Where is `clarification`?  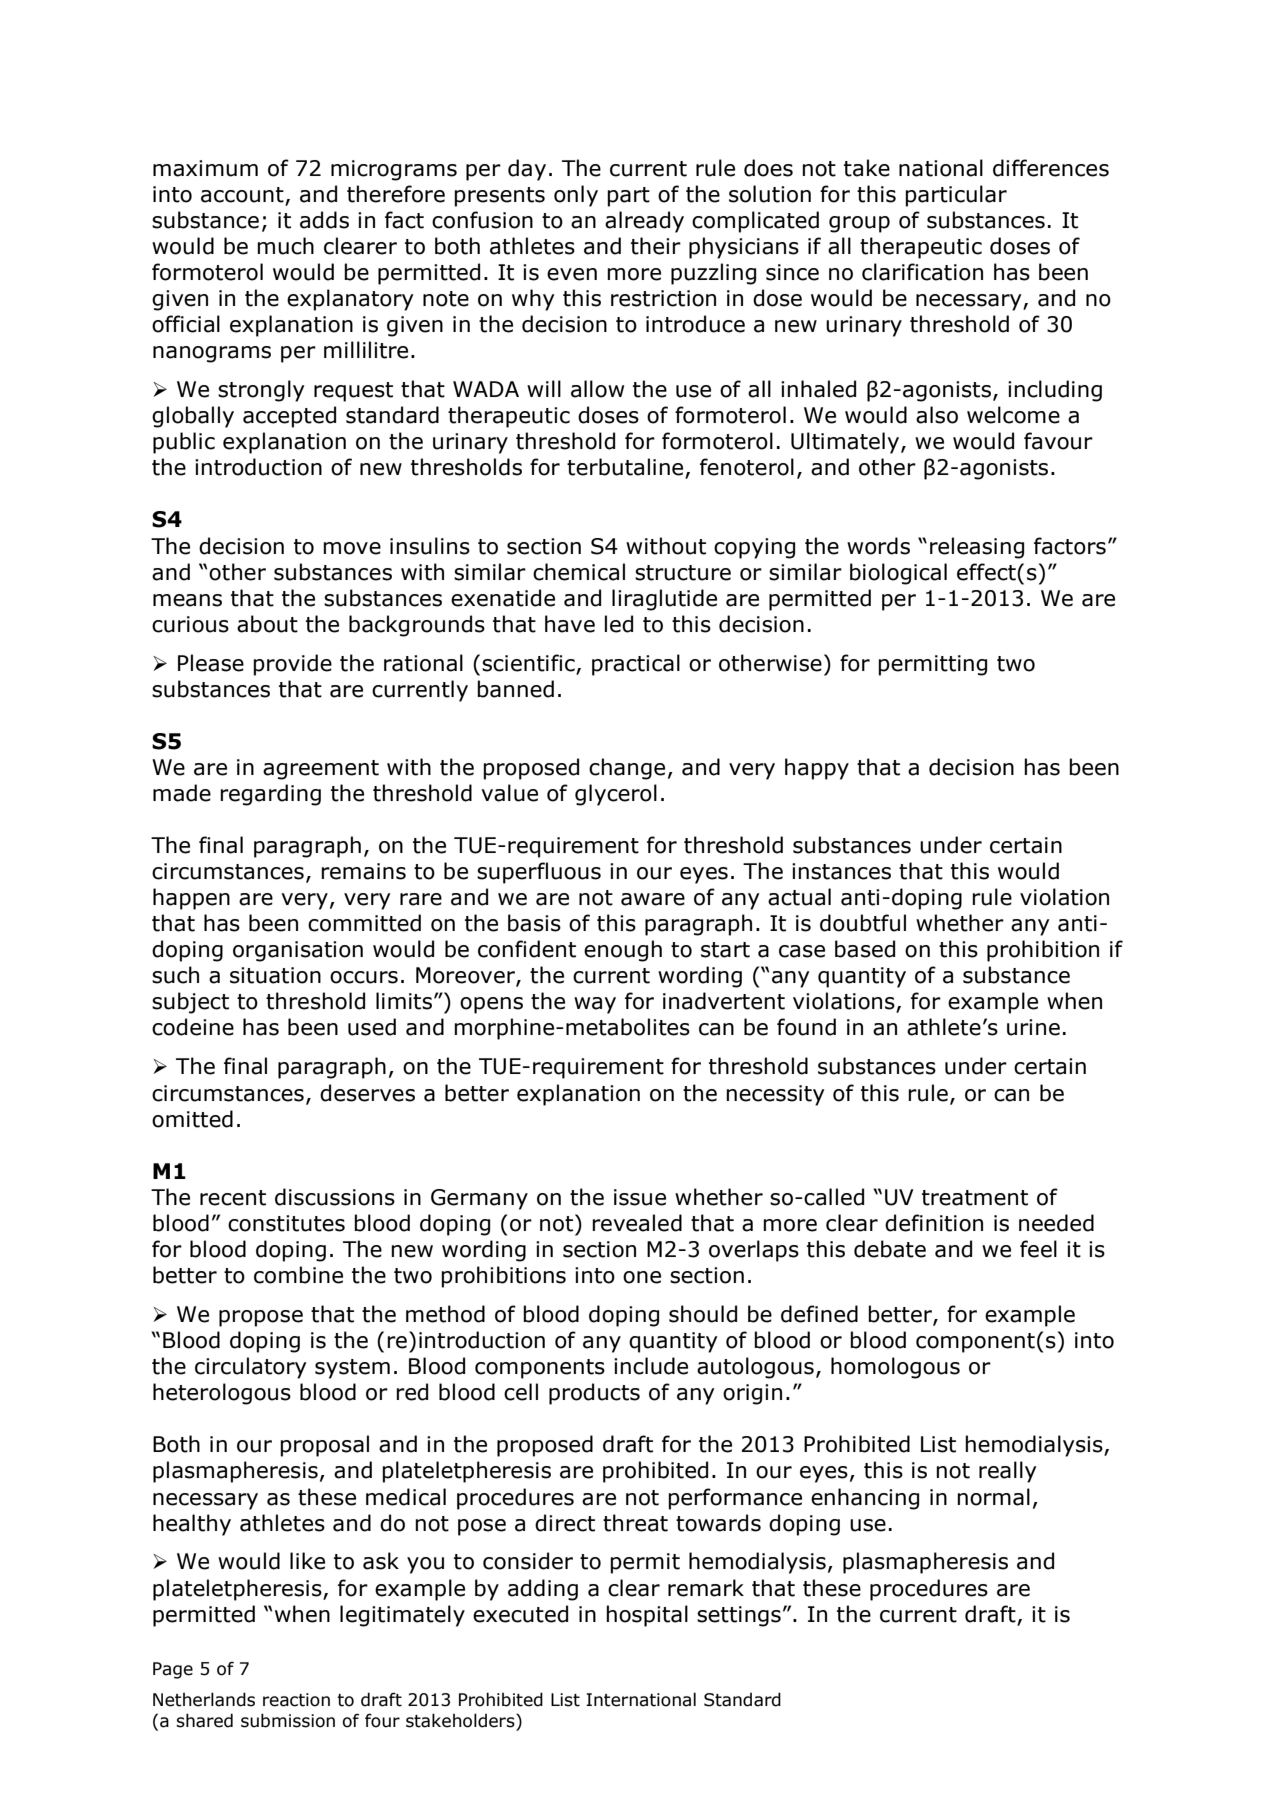
clarification is located at coordinates (922, 272).
